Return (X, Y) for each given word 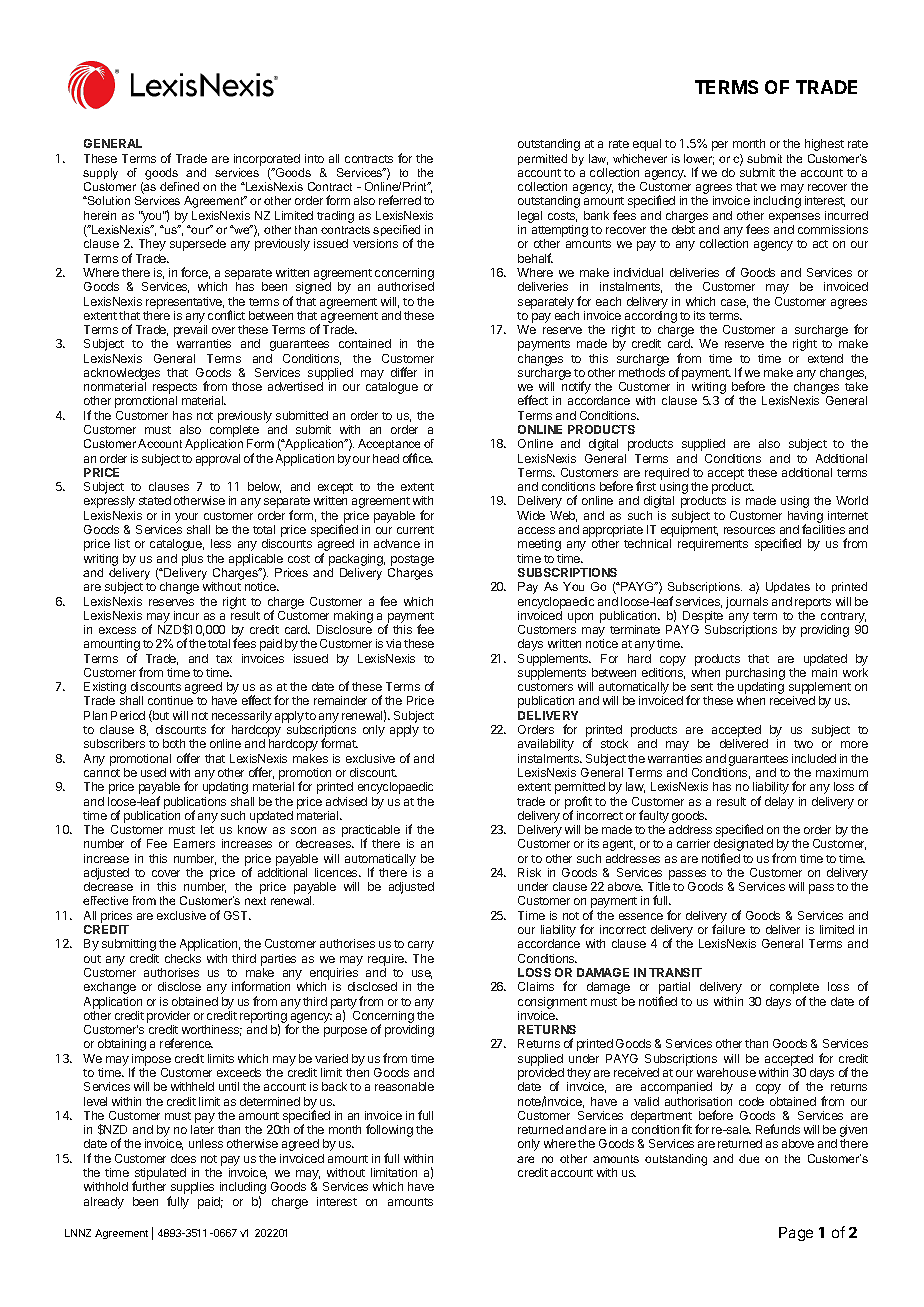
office (418, 458)
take (856, 386)
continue (170, 700)
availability (546, 745)
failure (728, 929)
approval (218, 460)
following (389, 1130)
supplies (192, 1189)
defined (179, 186)
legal (530, 217)
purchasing (755, 675)
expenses (794, 218)
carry (421, 946)
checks (183, 958)
